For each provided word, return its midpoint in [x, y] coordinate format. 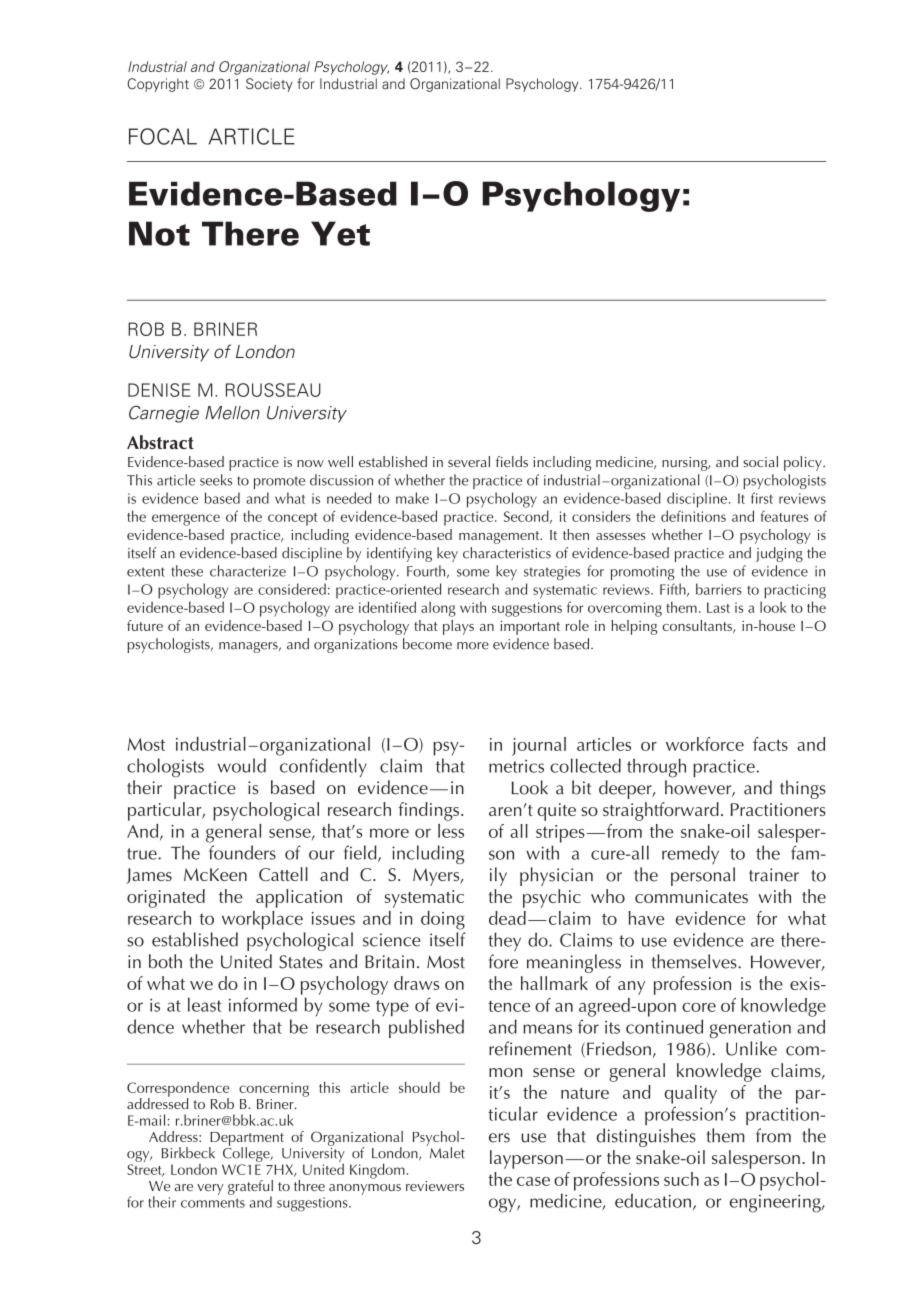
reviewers [435, 1186]
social [760, 461]
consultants [698, 626]
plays [458, 627]
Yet [340, 233]
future [145, 625]
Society [269, 85]
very [210, 1189]
